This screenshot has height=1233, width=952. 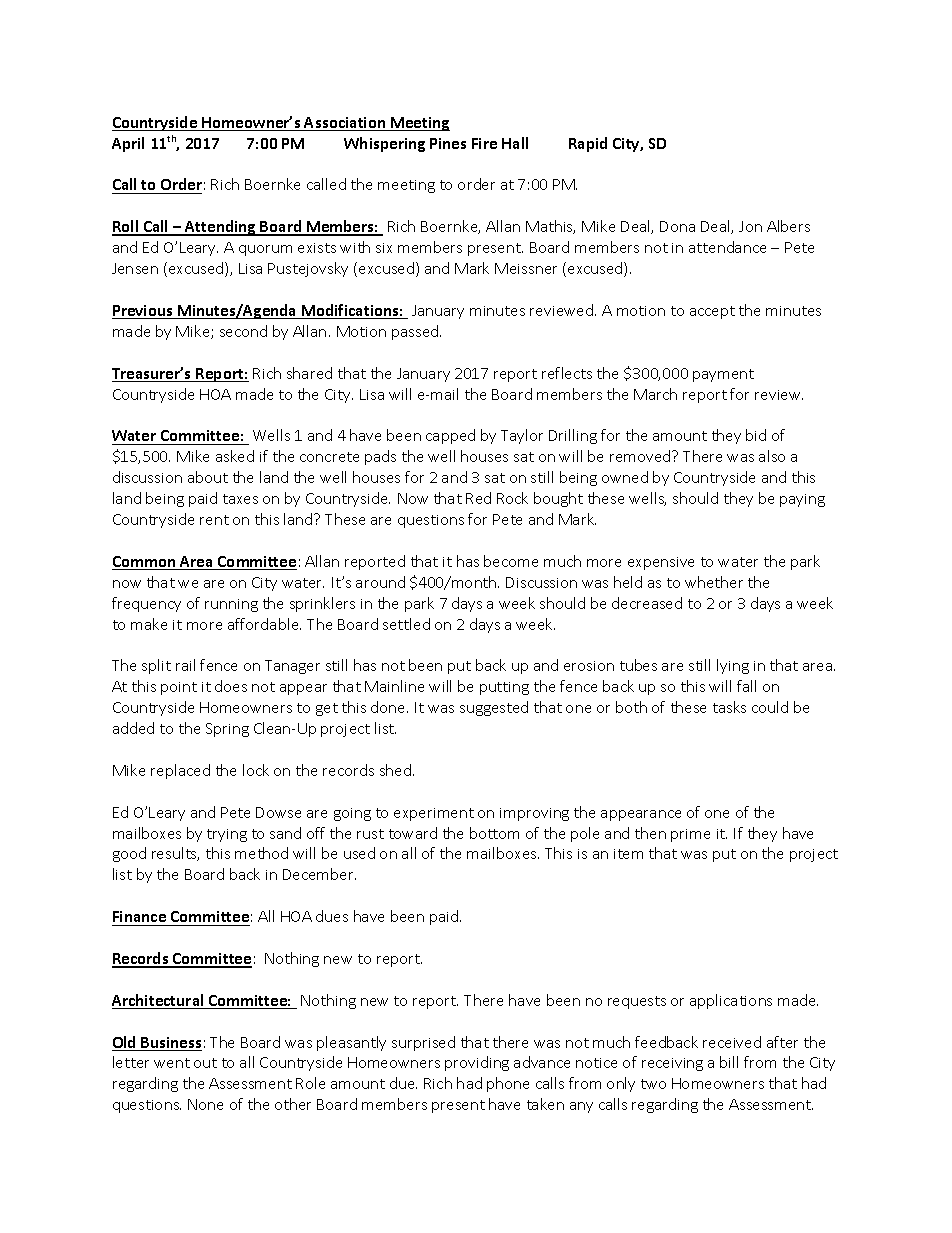 I want to click on whether, so click(x=714, y=582).
